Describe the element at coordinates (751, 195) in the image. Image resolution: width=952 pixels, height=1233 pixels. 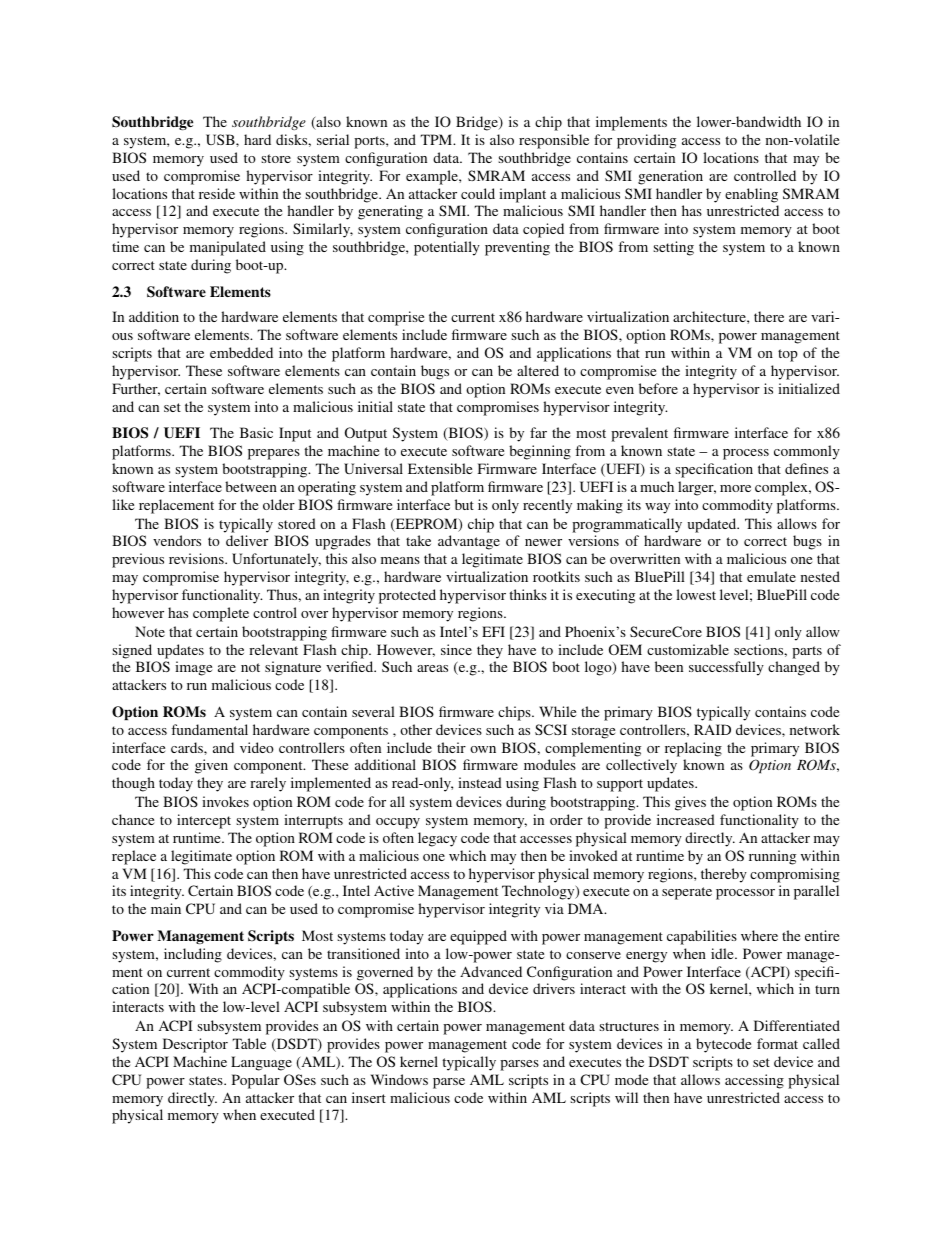
I see `enabling` at that location.
